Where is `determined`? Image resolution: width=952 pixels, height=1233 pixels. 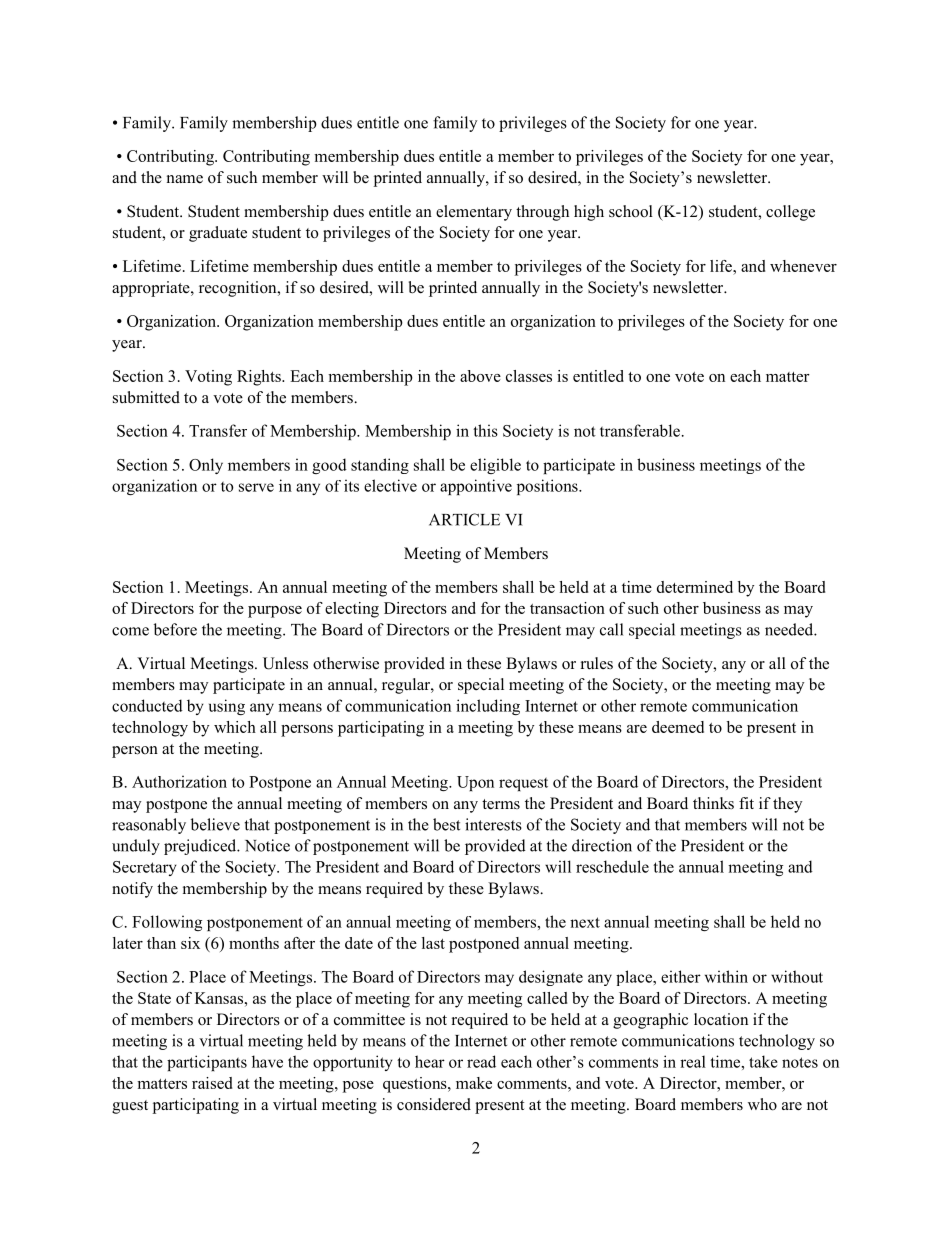
determined is located at coordinates (695, 587).
